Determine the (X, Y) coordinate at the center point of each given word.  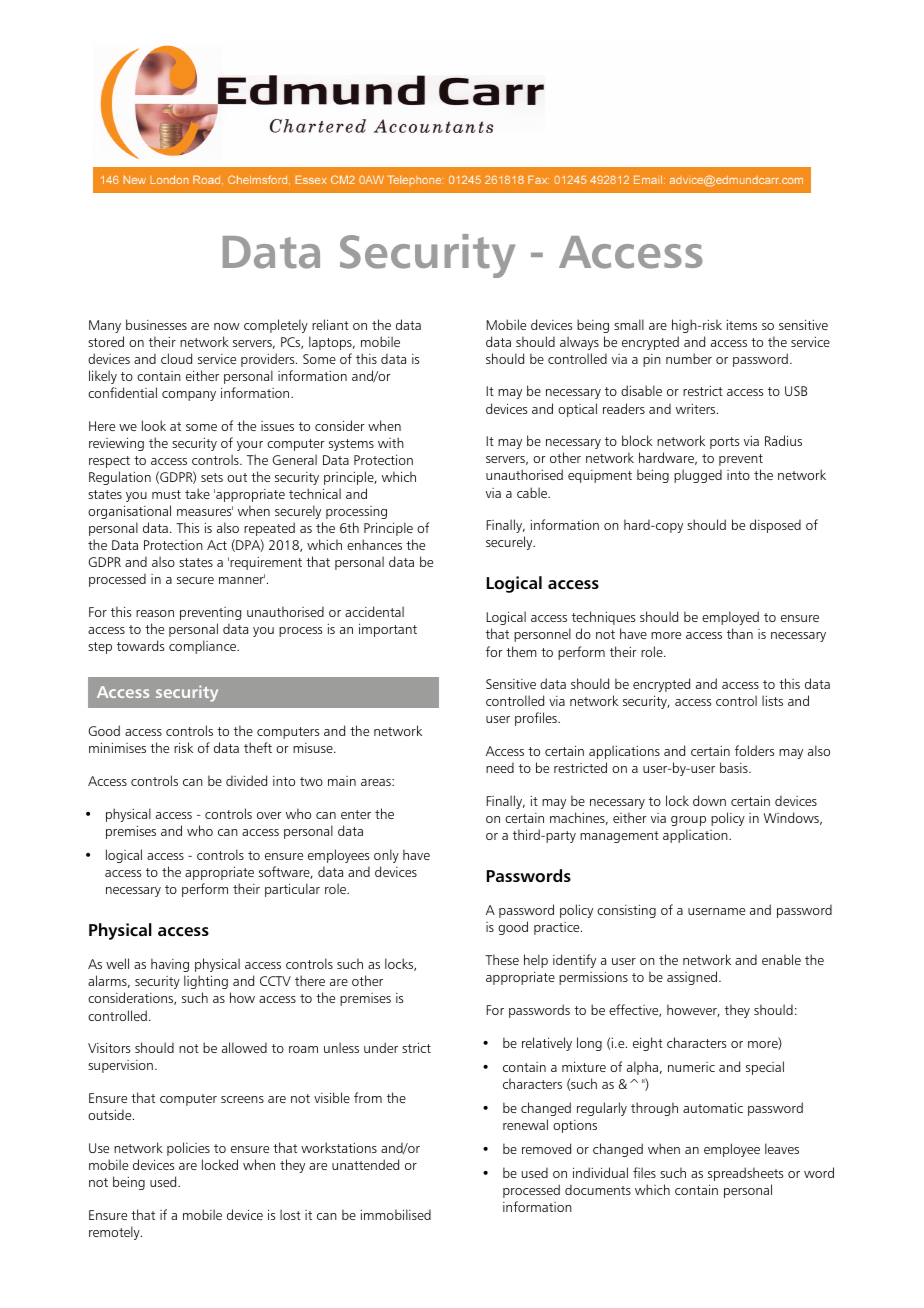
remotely (115, 1233)
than (740, 633)
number (689, 358)
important (388, 630)
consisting (626, 911)
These (502, 959)
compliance (204, 647)
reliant (330, 324)
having (170, 965)
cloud (176, 358)
